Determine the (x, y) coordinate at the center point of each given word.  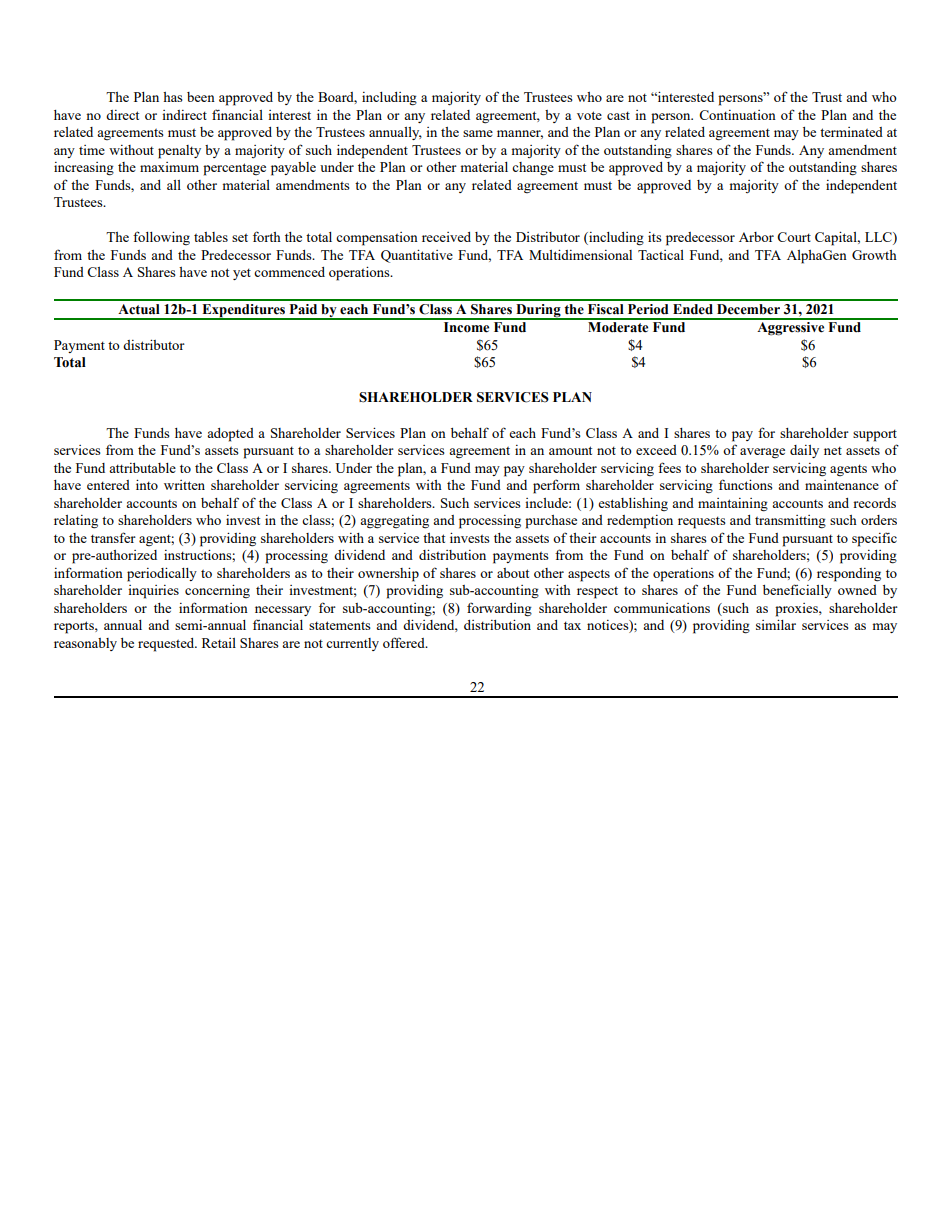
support (875, 435)
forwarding (499, 609)
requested (167, 645)
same (478, 133)
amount (570, 450)
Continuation (737, 115)
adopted (230, 435)
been (201, 97)
